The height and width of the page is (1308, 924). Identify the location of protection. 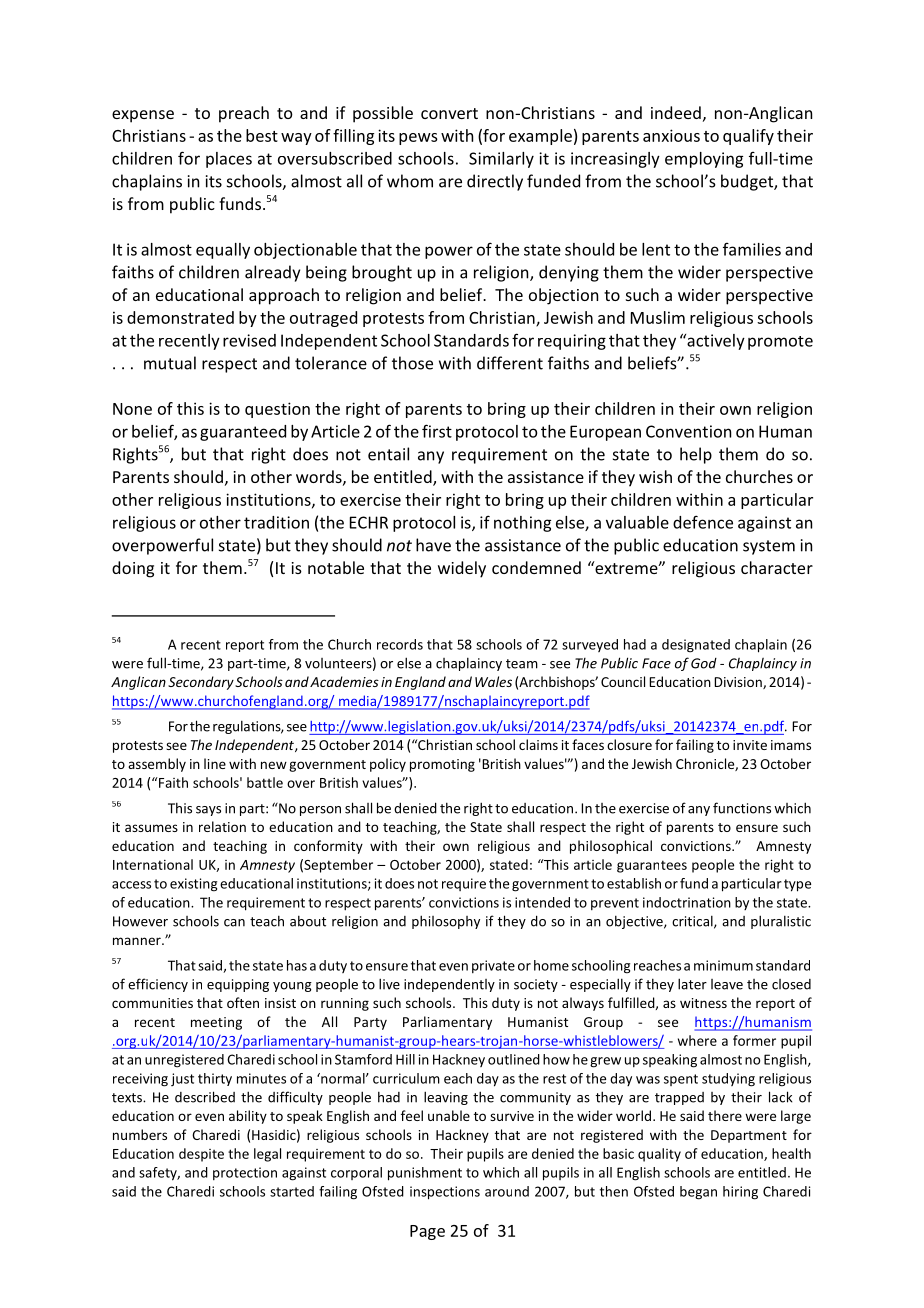
(245, 1173).
